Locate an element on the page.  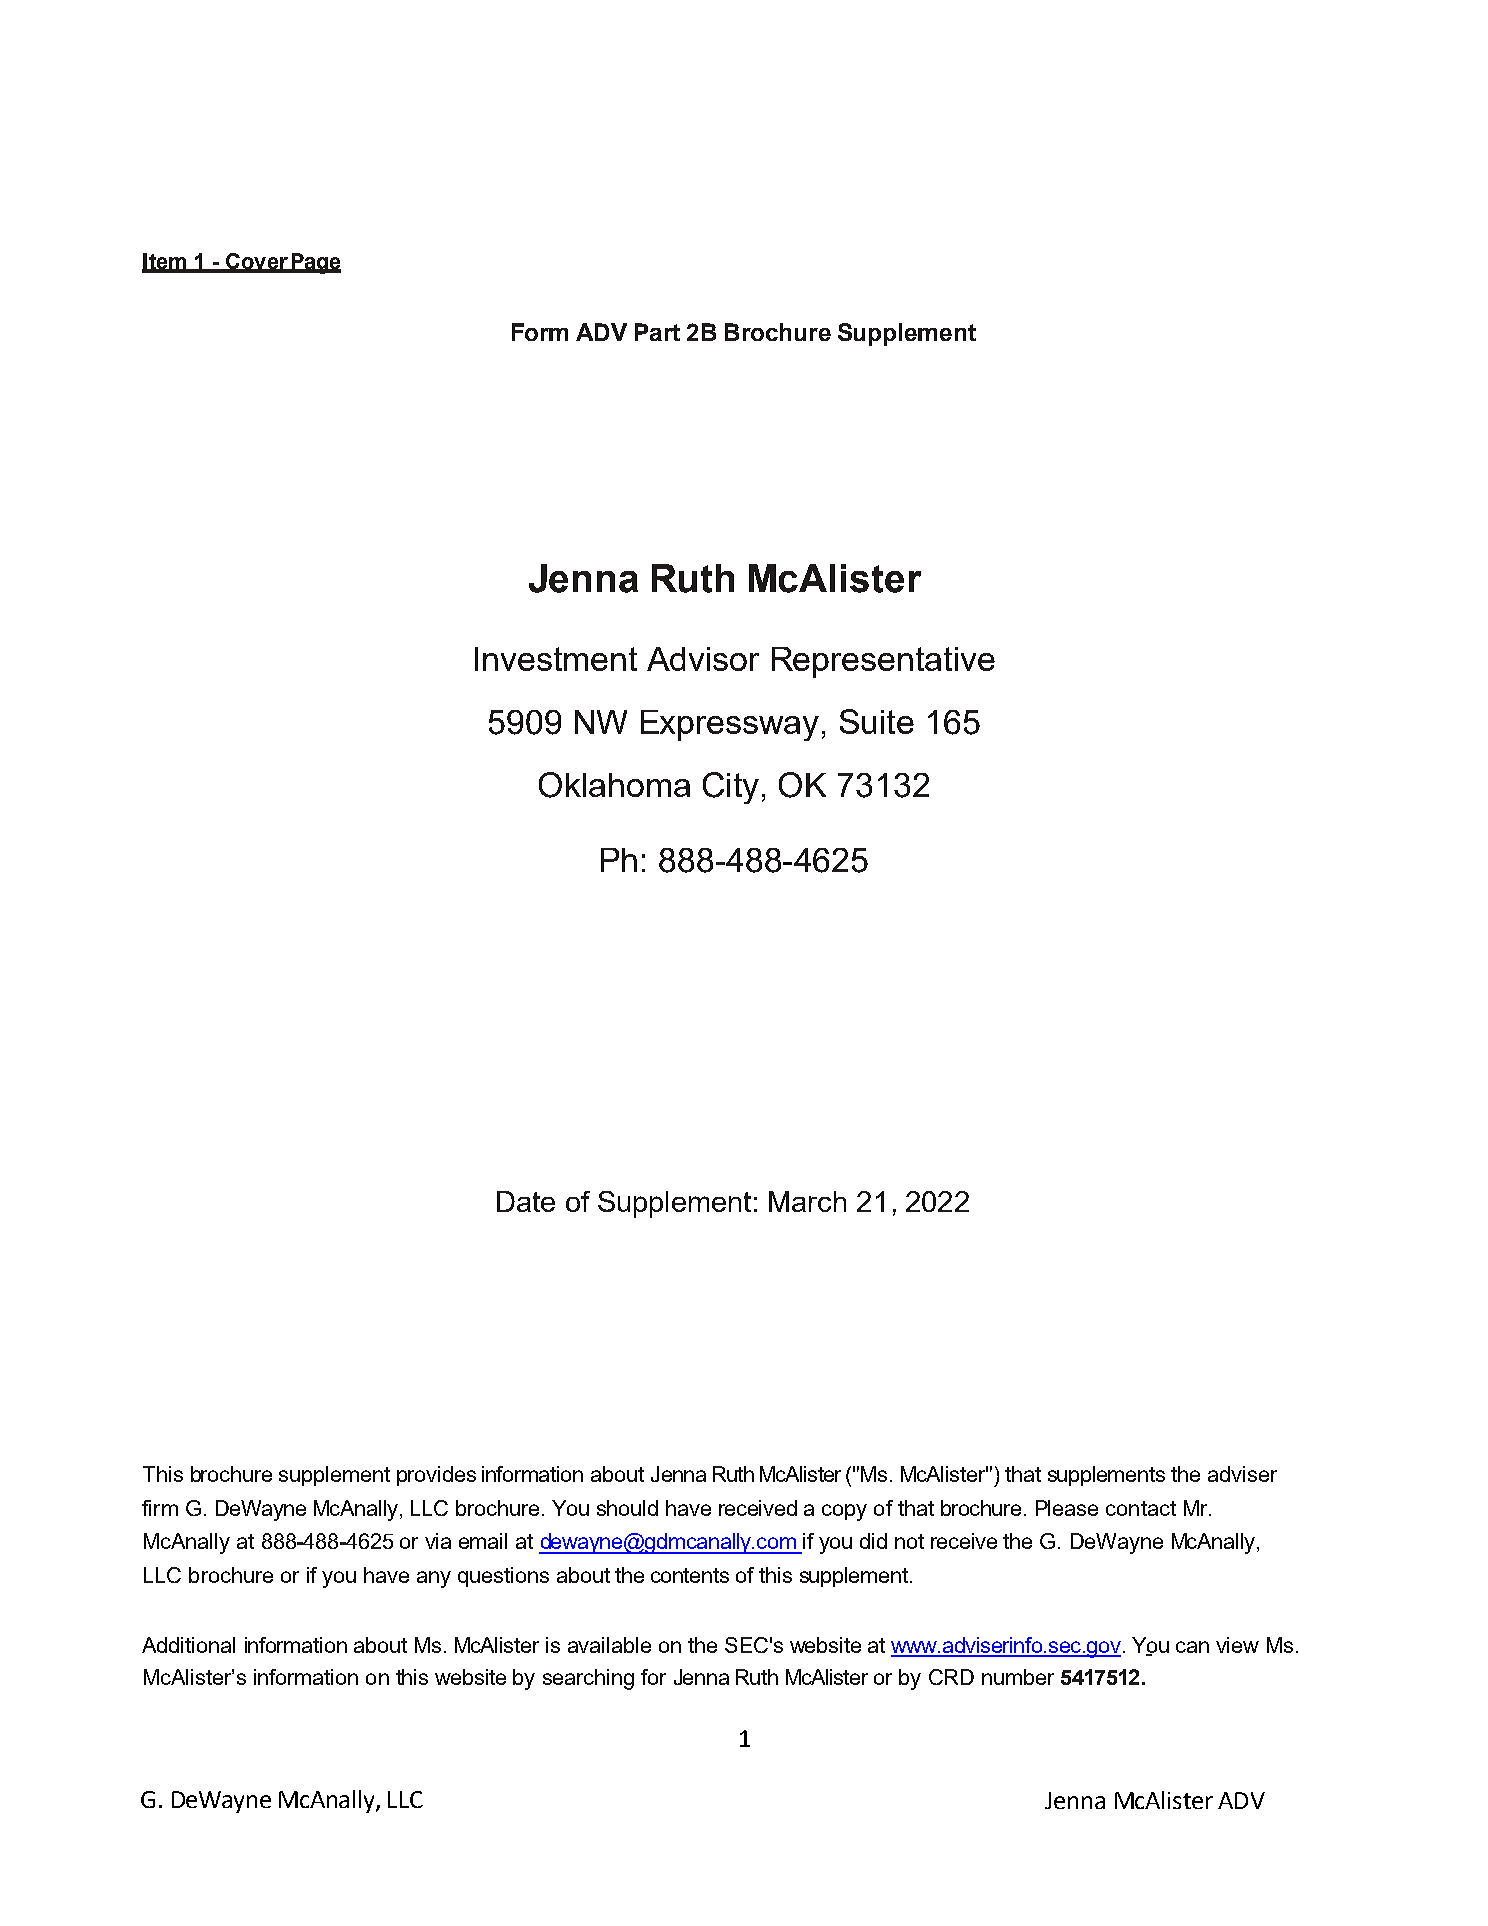
Item is located at coordinates (165, 262).
